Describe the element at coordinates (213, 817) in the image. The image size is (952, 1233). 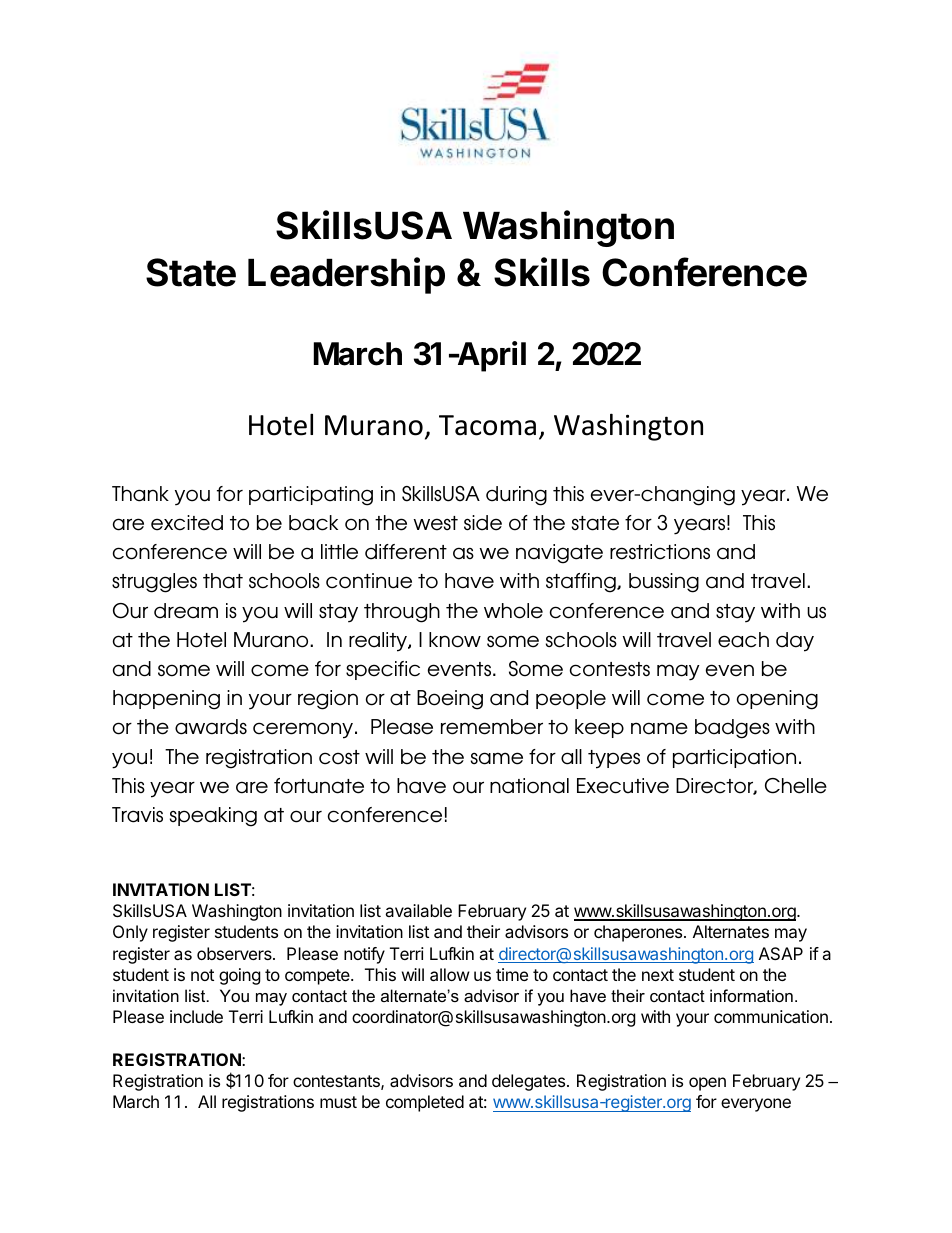
I see `speaking` at that location.
